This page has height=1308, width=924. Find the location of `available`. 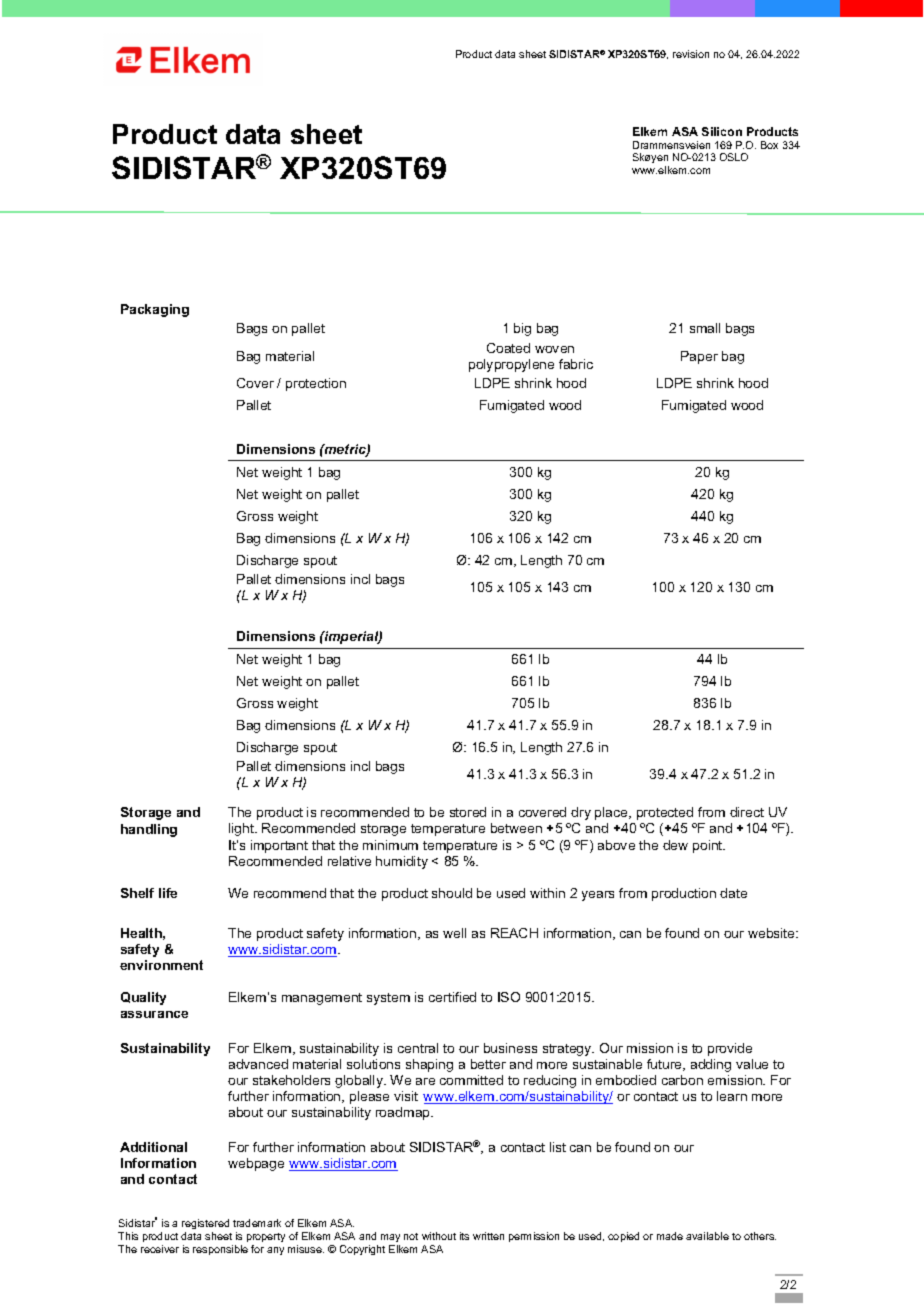

available is located at coordinates (707, 1236).
